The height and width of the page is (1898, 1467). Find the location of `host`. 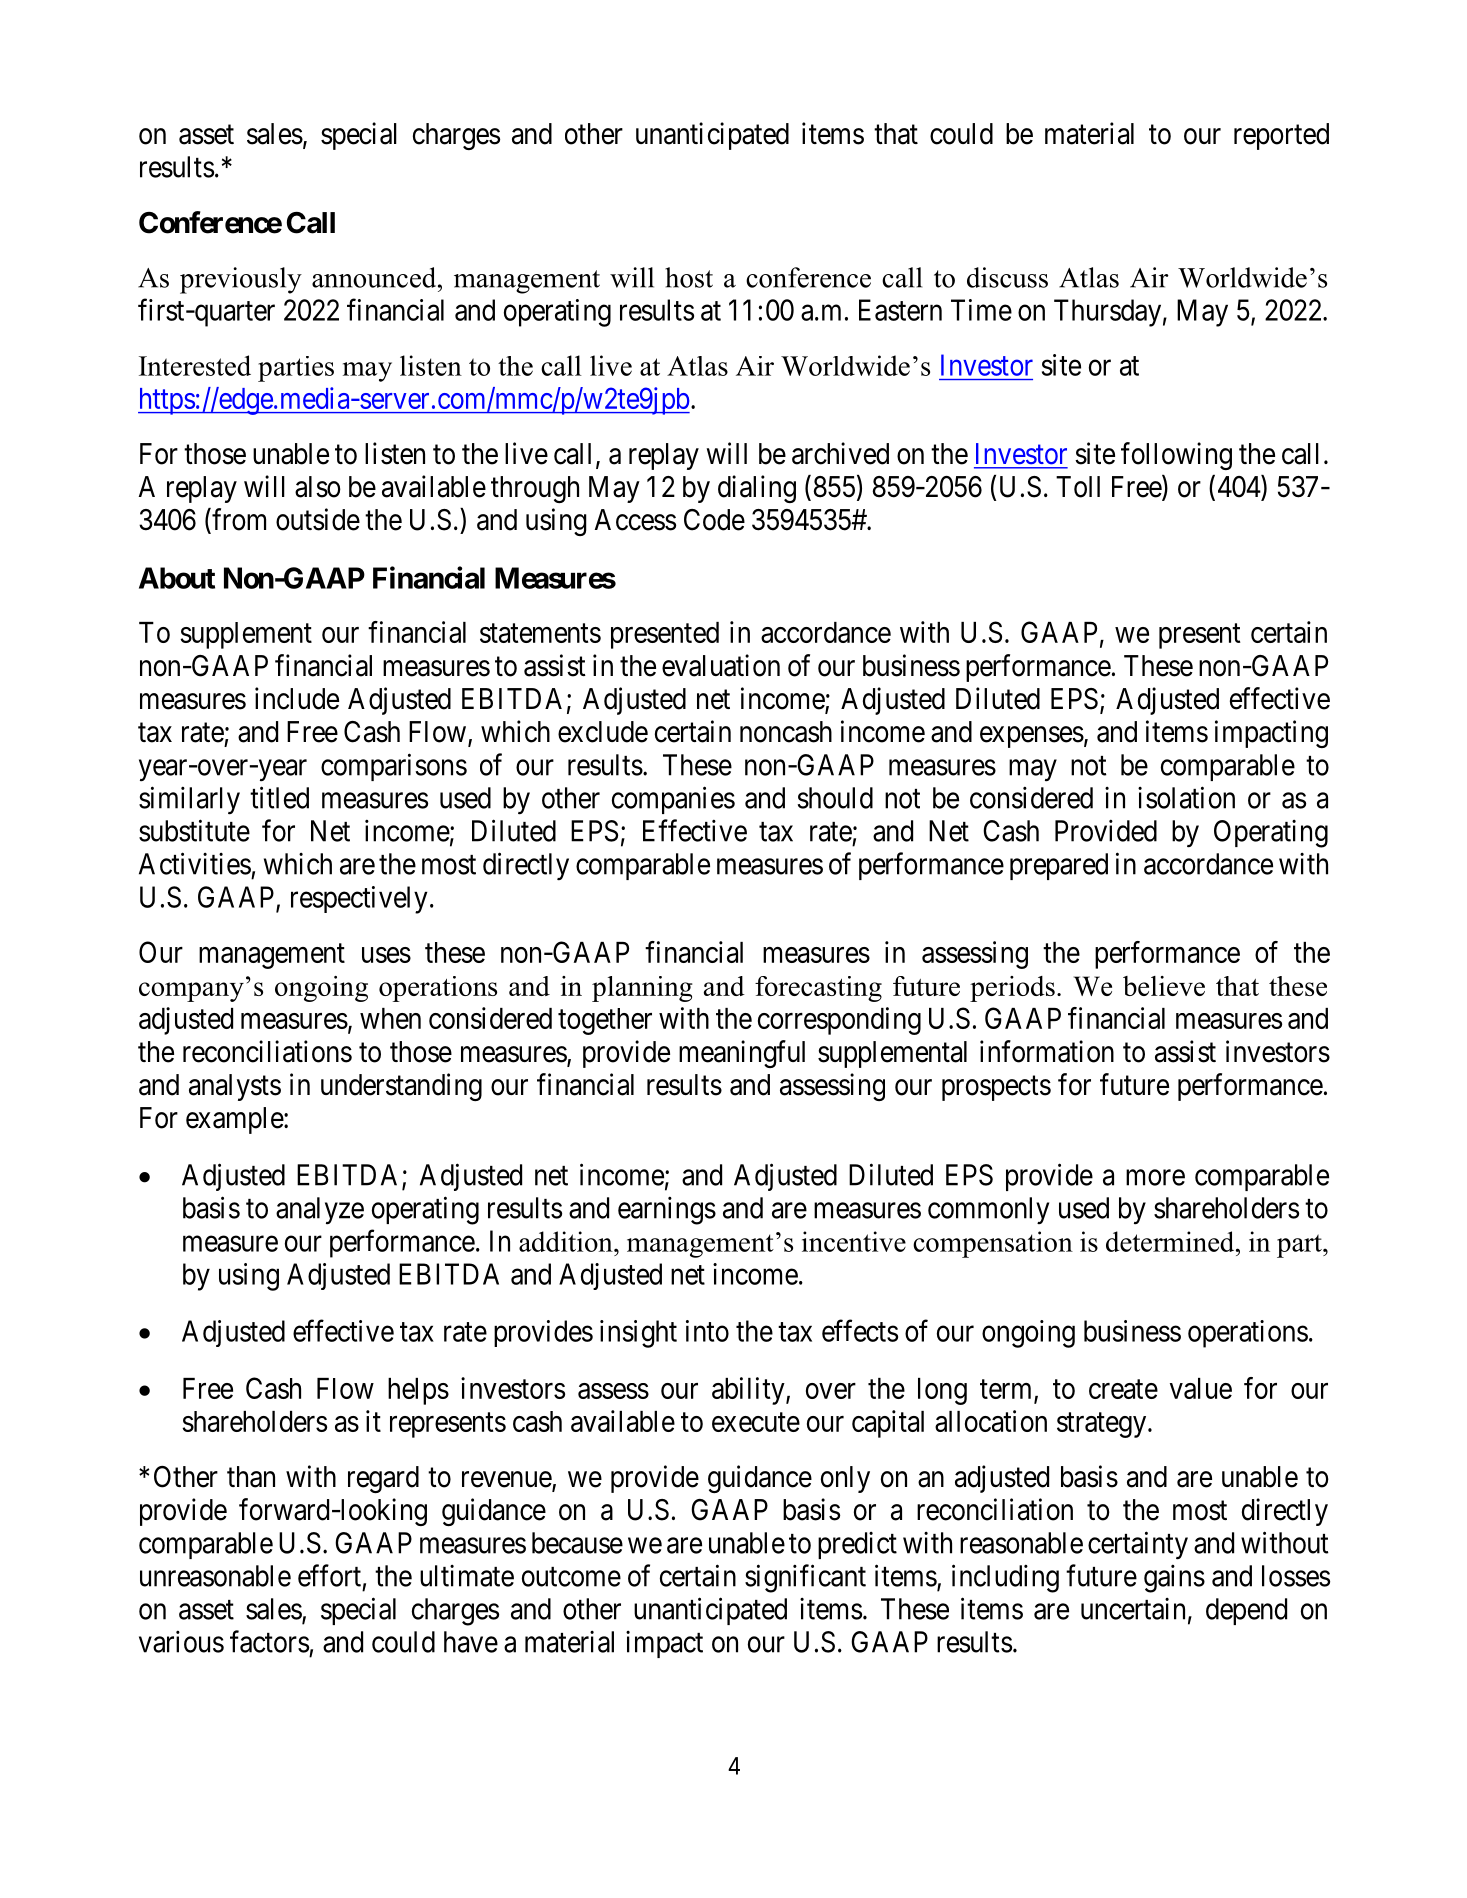

host is located at coordinates (689, 277).
